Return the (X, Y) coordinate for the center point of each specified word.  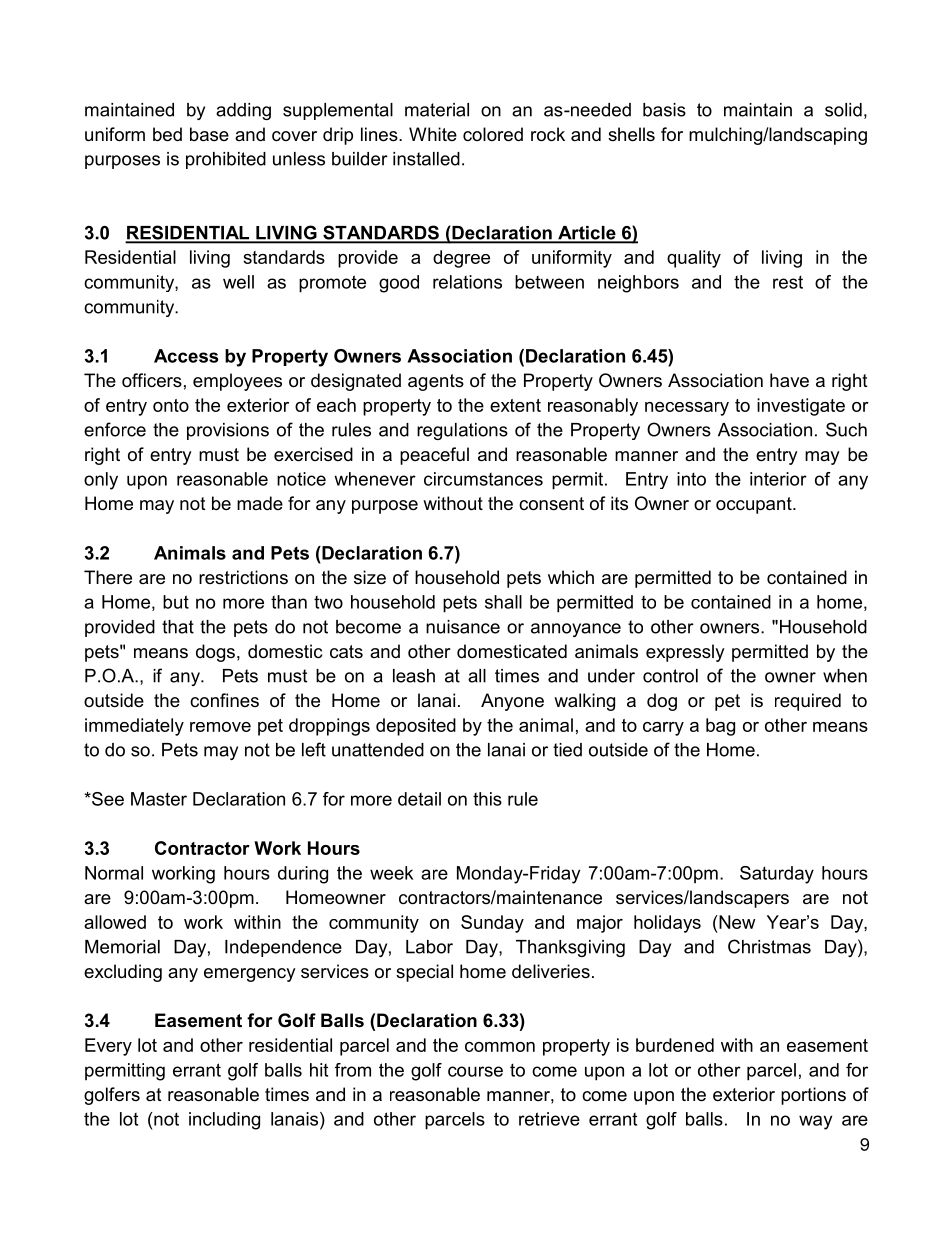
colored (493, 134)
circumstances (483, 479)
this (487, 799)
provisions (228, 431)
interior (778, 479)
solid (843, 110)
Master (159, 799)
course (475, 1071)
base (209, 134)
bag (720, 727)
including (224, 1121)
